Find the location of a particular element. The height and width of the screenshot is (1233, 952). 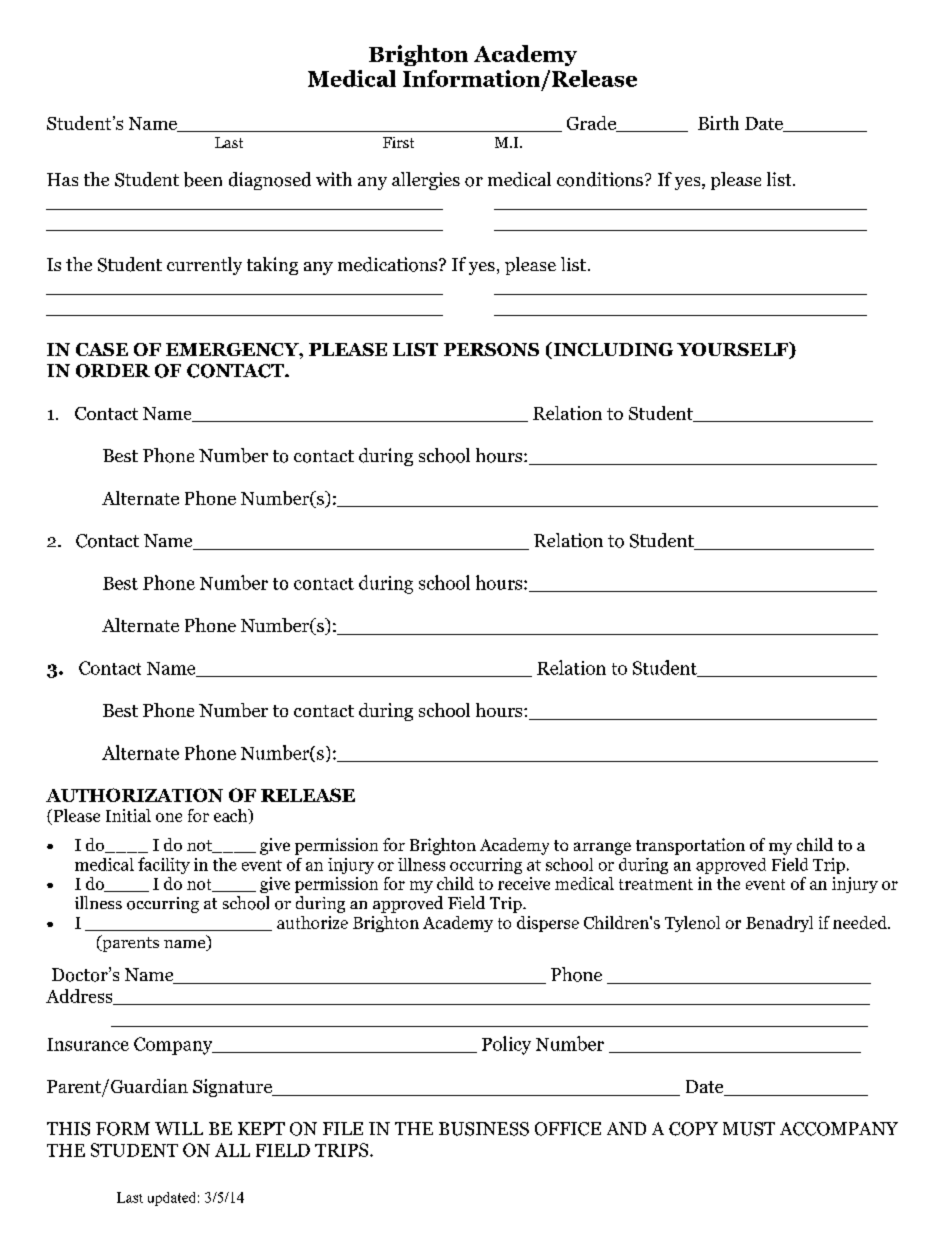

AUTHORIZATION is located at coordinates (134, 795).
